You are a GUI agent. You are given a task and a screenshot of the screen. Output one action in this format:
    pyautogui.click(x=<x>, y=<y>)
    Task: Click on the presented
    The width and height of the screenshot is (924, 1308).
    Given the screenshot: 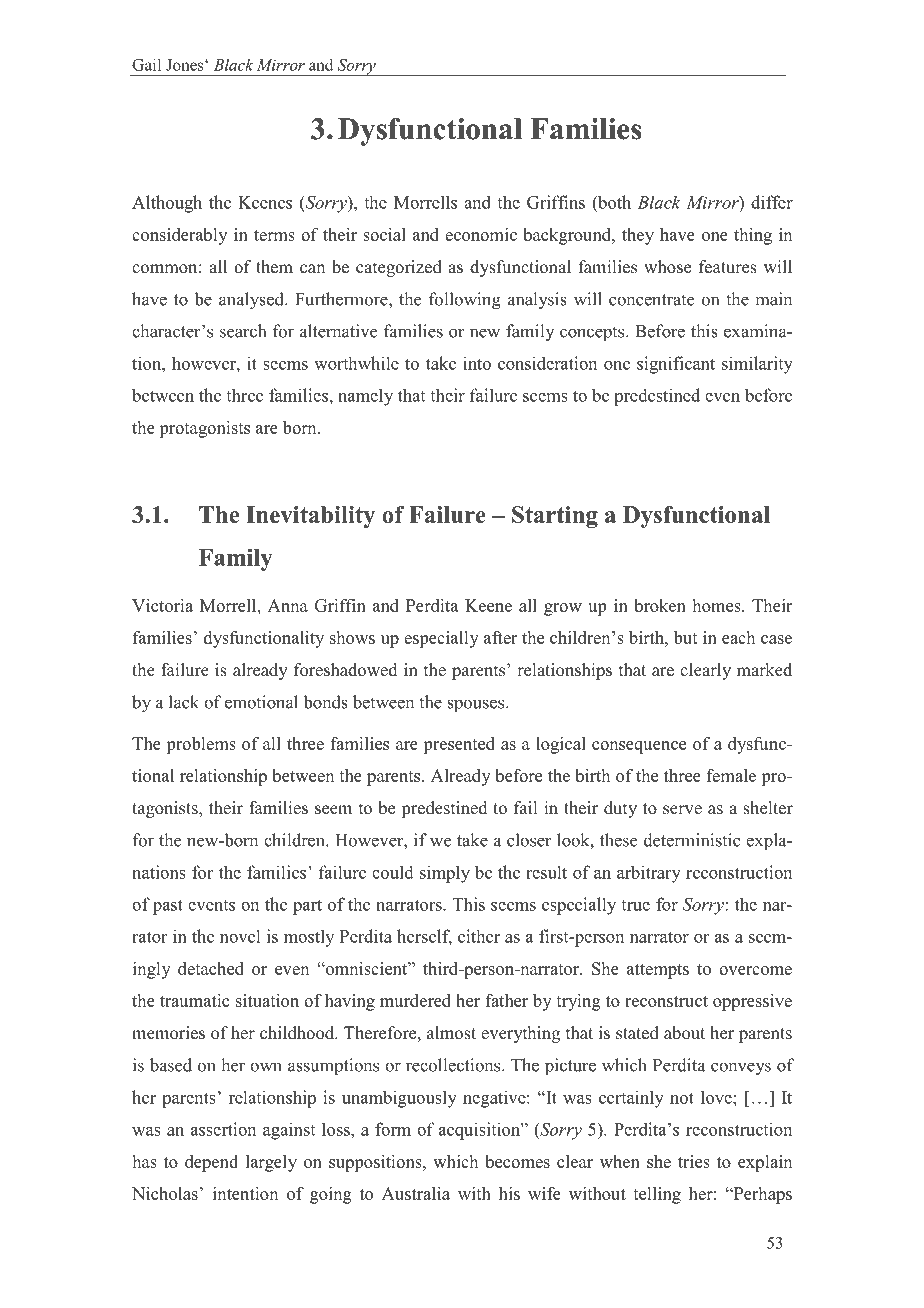 What is the action you would take?
    pyautogui.click(x=459, y=745)
